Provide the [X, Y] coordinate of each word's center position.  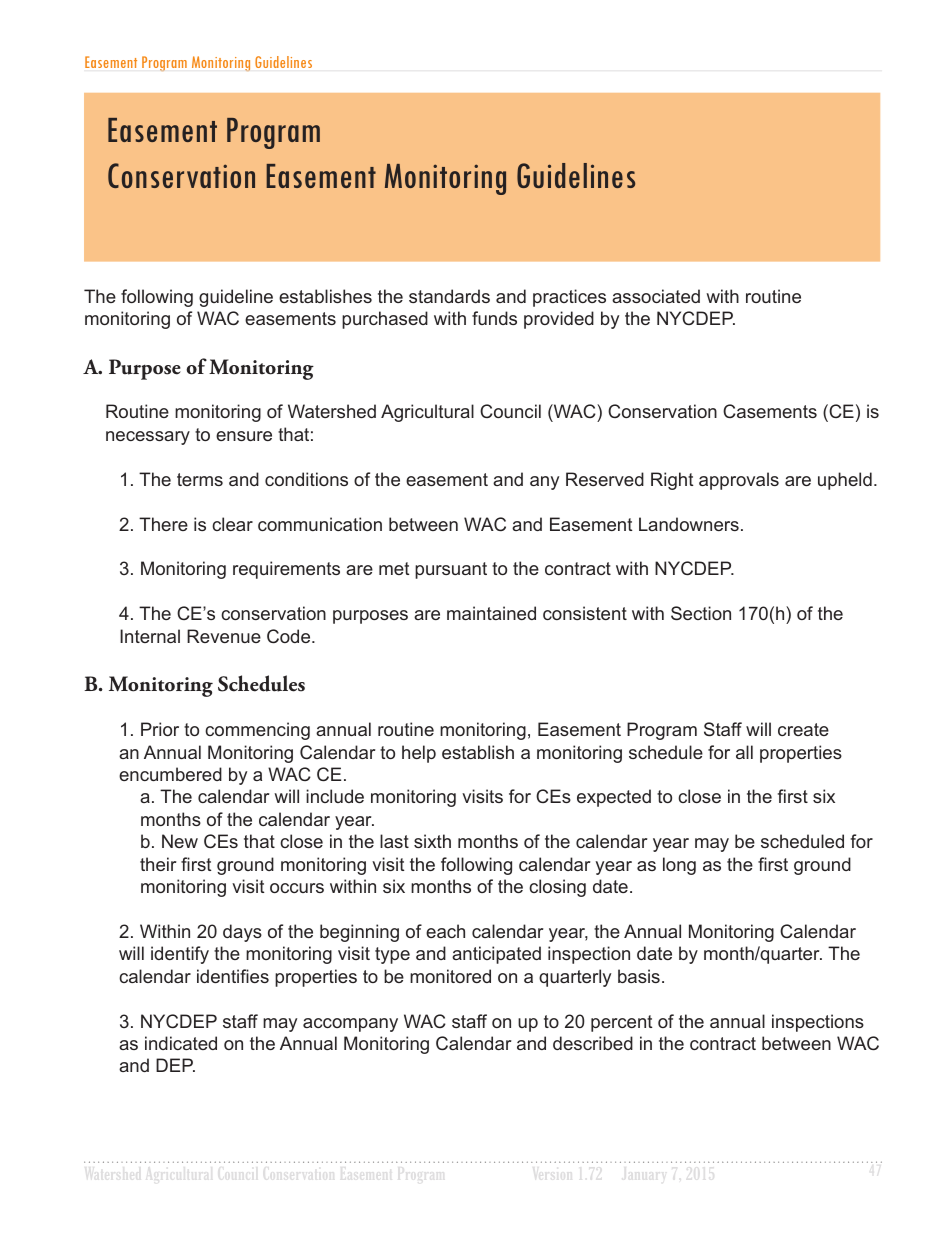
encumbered [170, 774]
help [419, 754]
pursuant [451, 570]
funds [494, 318]
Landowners [689, 524]
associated [656, 296]
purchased [385, 320]
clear [232, 524]
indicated [181, 1043]
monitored [450, 976]
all [744, 752]
